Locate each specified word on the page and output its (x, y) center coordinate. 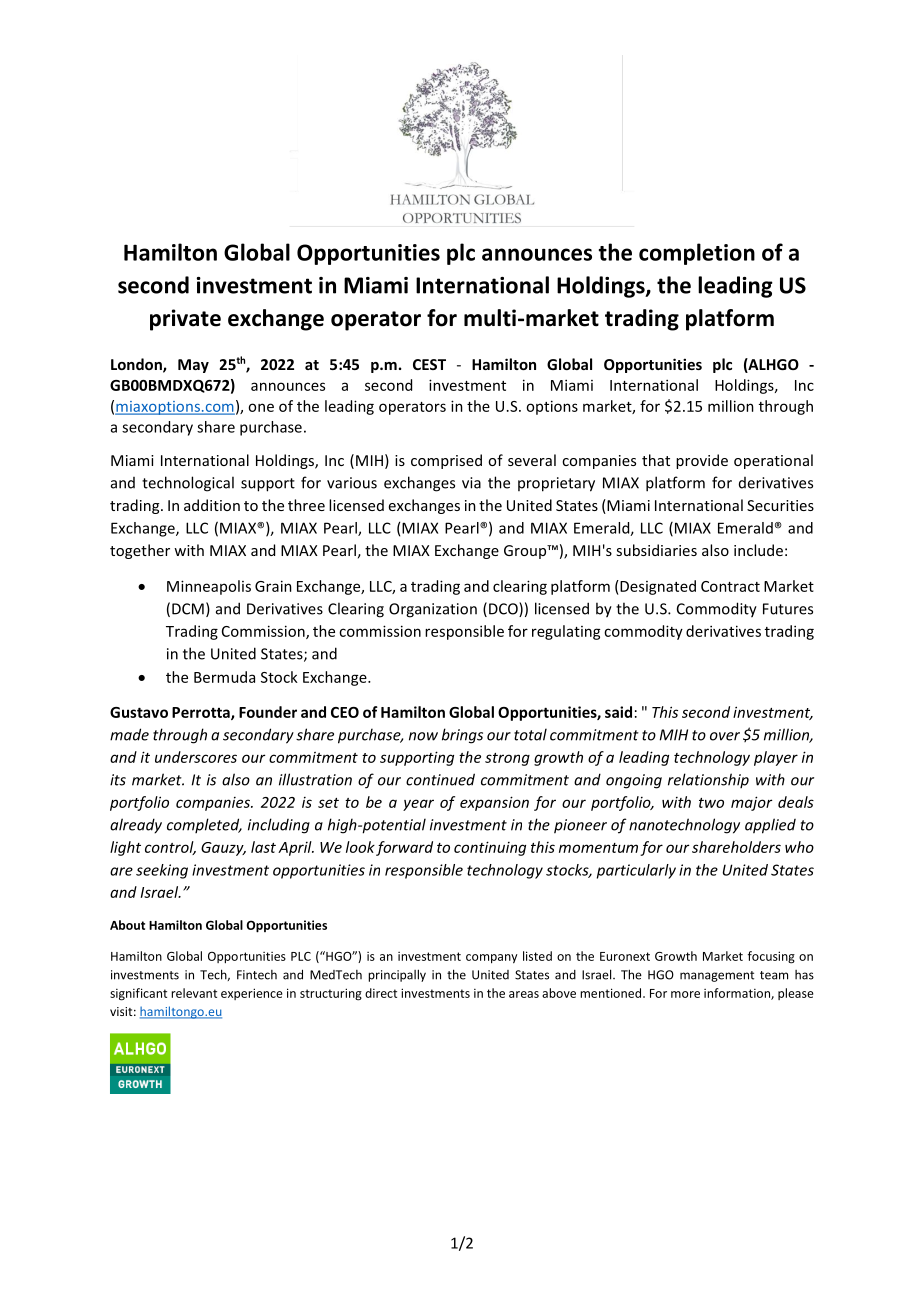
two (711, 803)
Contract (730, 586)
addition (212, 505)
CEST (429, 364)
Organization (433, 610)
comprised (446, 461)
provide (702, 461)
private (185, 320)
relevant (194, 993)
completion (697, 254)
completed (204, 825)
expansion (494, 803)
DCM (188, 609)
